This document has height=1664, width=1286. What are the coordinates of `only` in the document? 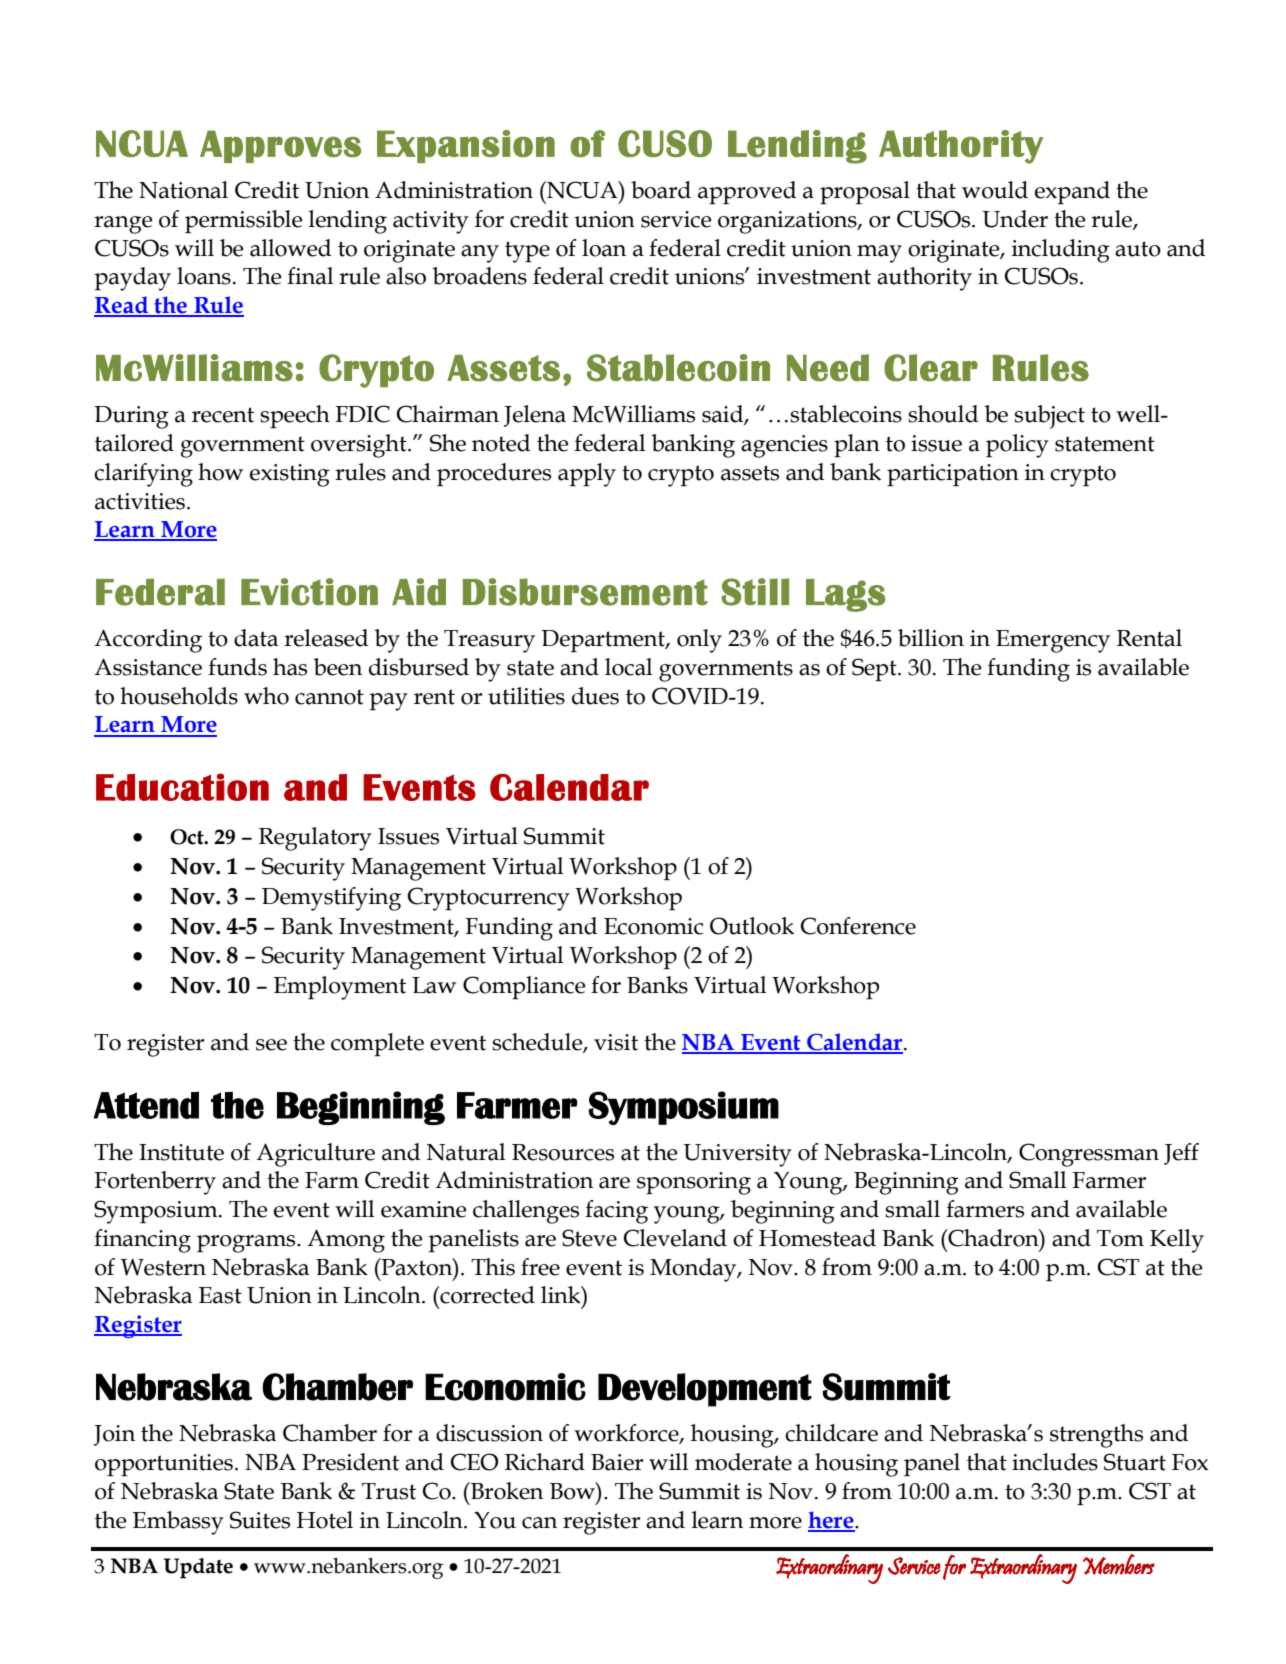 It's located at (699, 641).
